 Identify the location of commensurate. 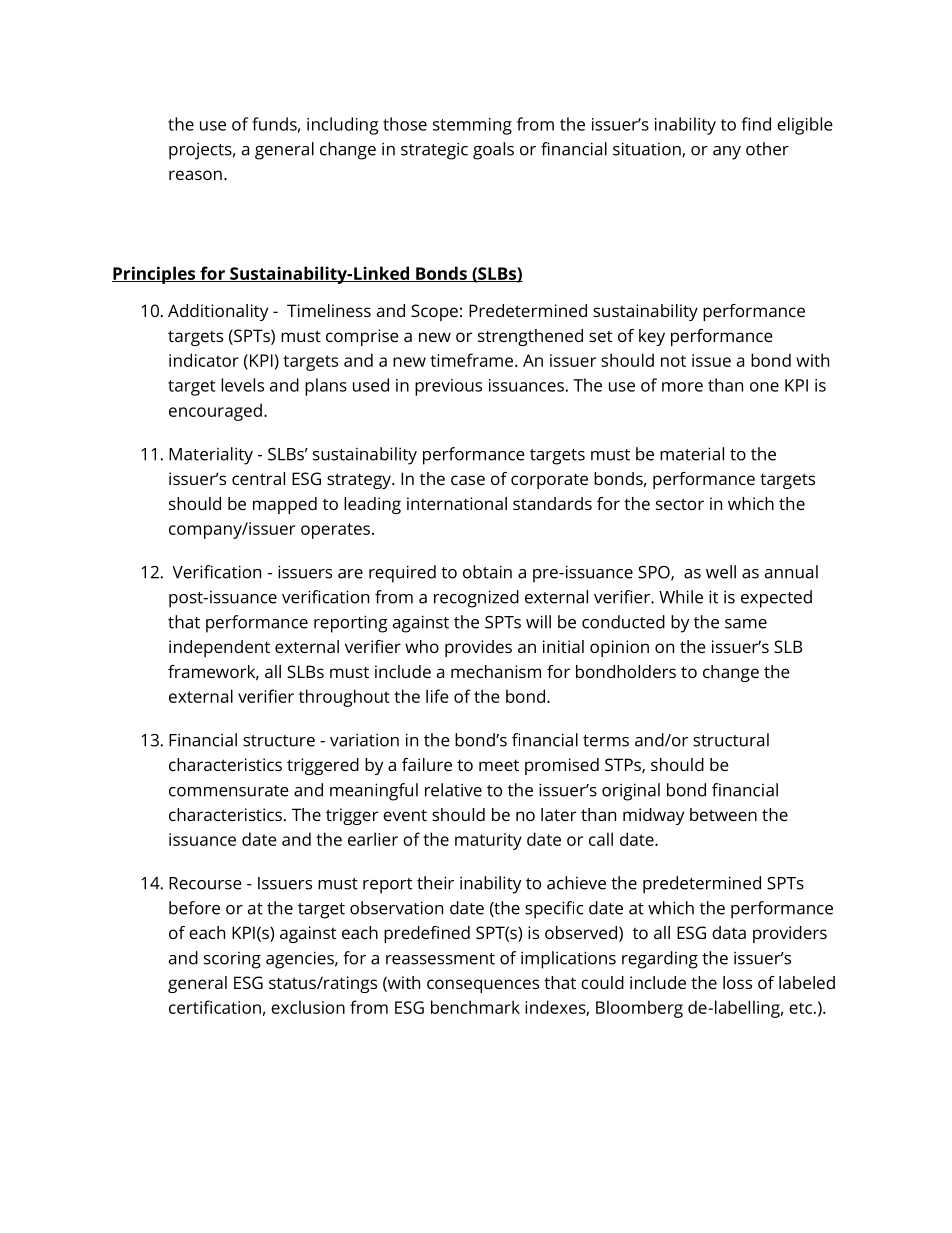
(229, 791).
